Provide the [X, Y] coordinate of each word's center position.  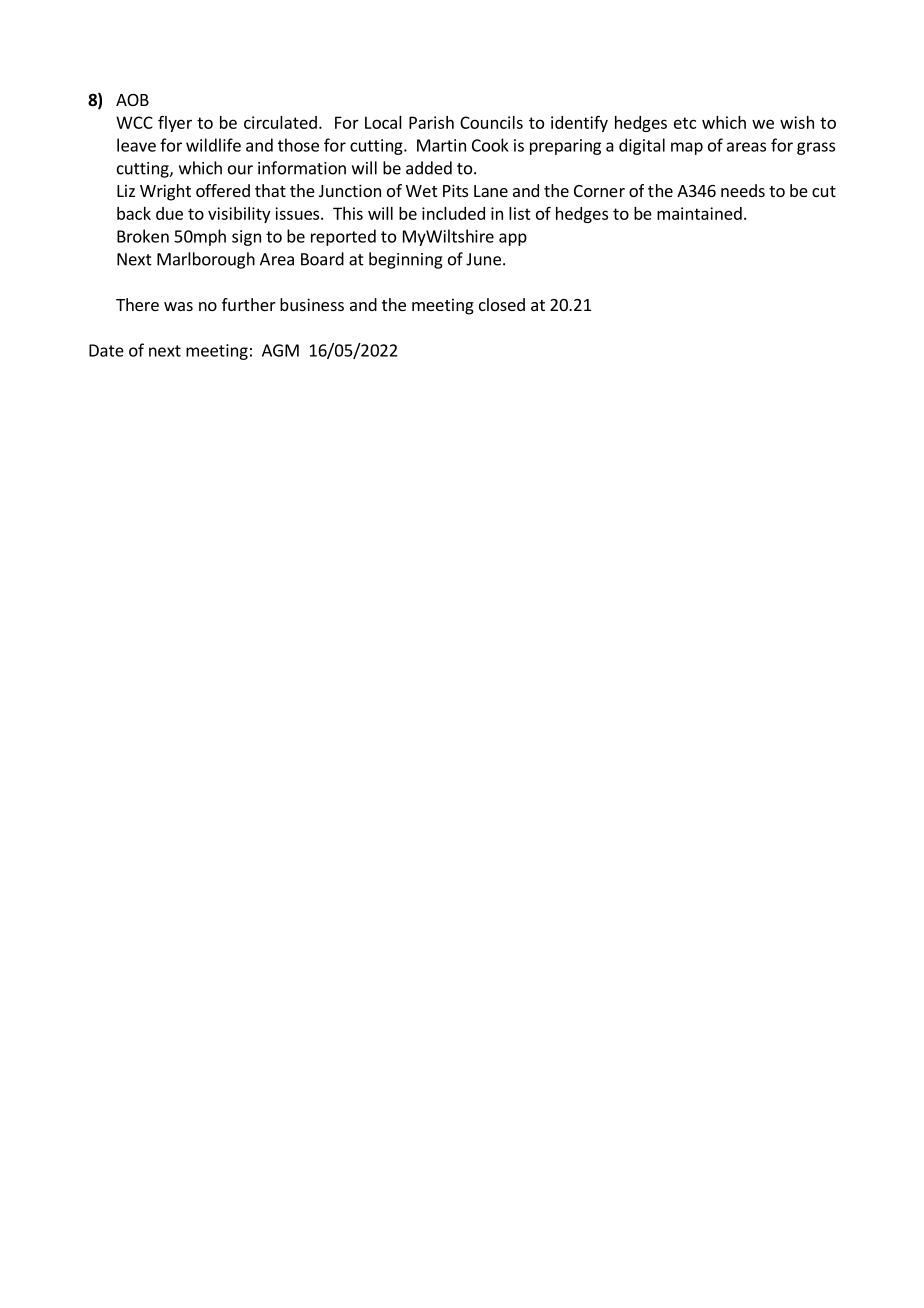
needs [743, 190]
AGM [280, 350]
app [513, 239]
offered [223, 190]
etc [685, 123]
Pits [455, 190]
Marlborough [206, 260]
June [483, 259]
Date [106, 350]
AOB [132, 100]
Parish [431, 122]
